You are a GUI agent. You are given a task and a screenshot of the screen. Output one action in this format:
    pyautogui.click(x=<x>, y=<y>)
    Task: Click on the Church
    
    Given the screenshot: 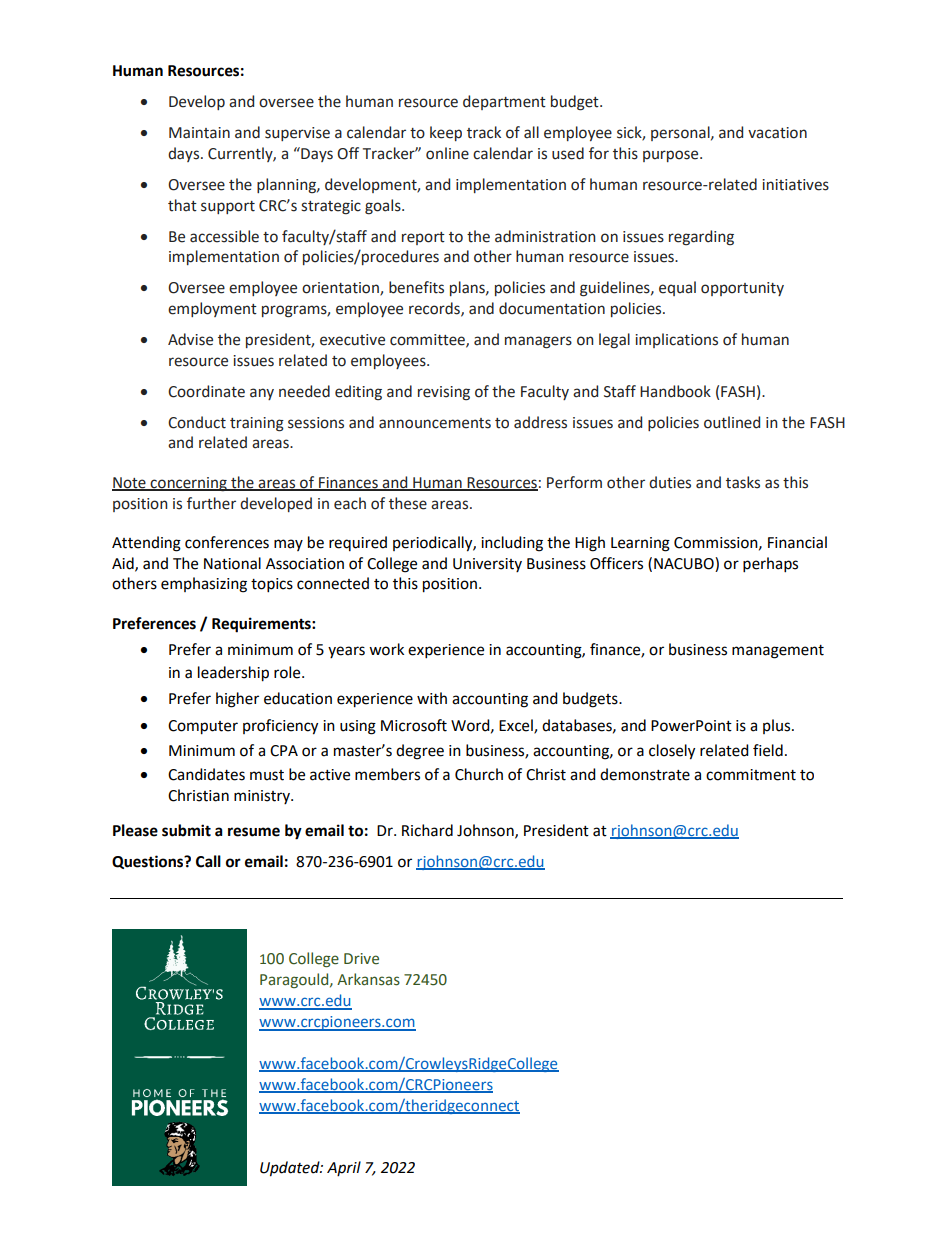 What is the action you would take?
    pyautogui.click(x=479, y=774)
